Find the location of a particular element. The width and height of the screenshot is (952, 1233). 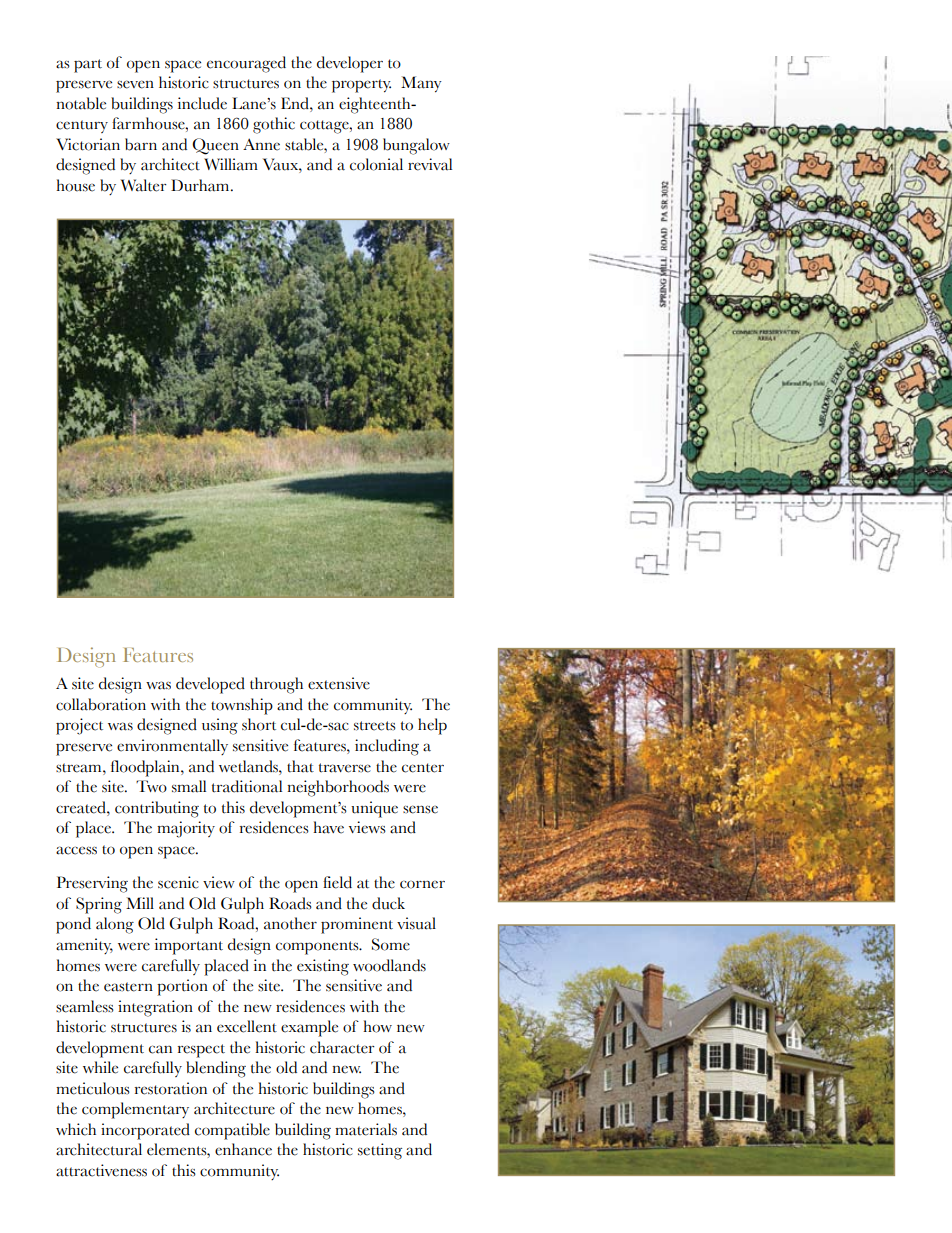

property is located at coordinates (361, 86).
